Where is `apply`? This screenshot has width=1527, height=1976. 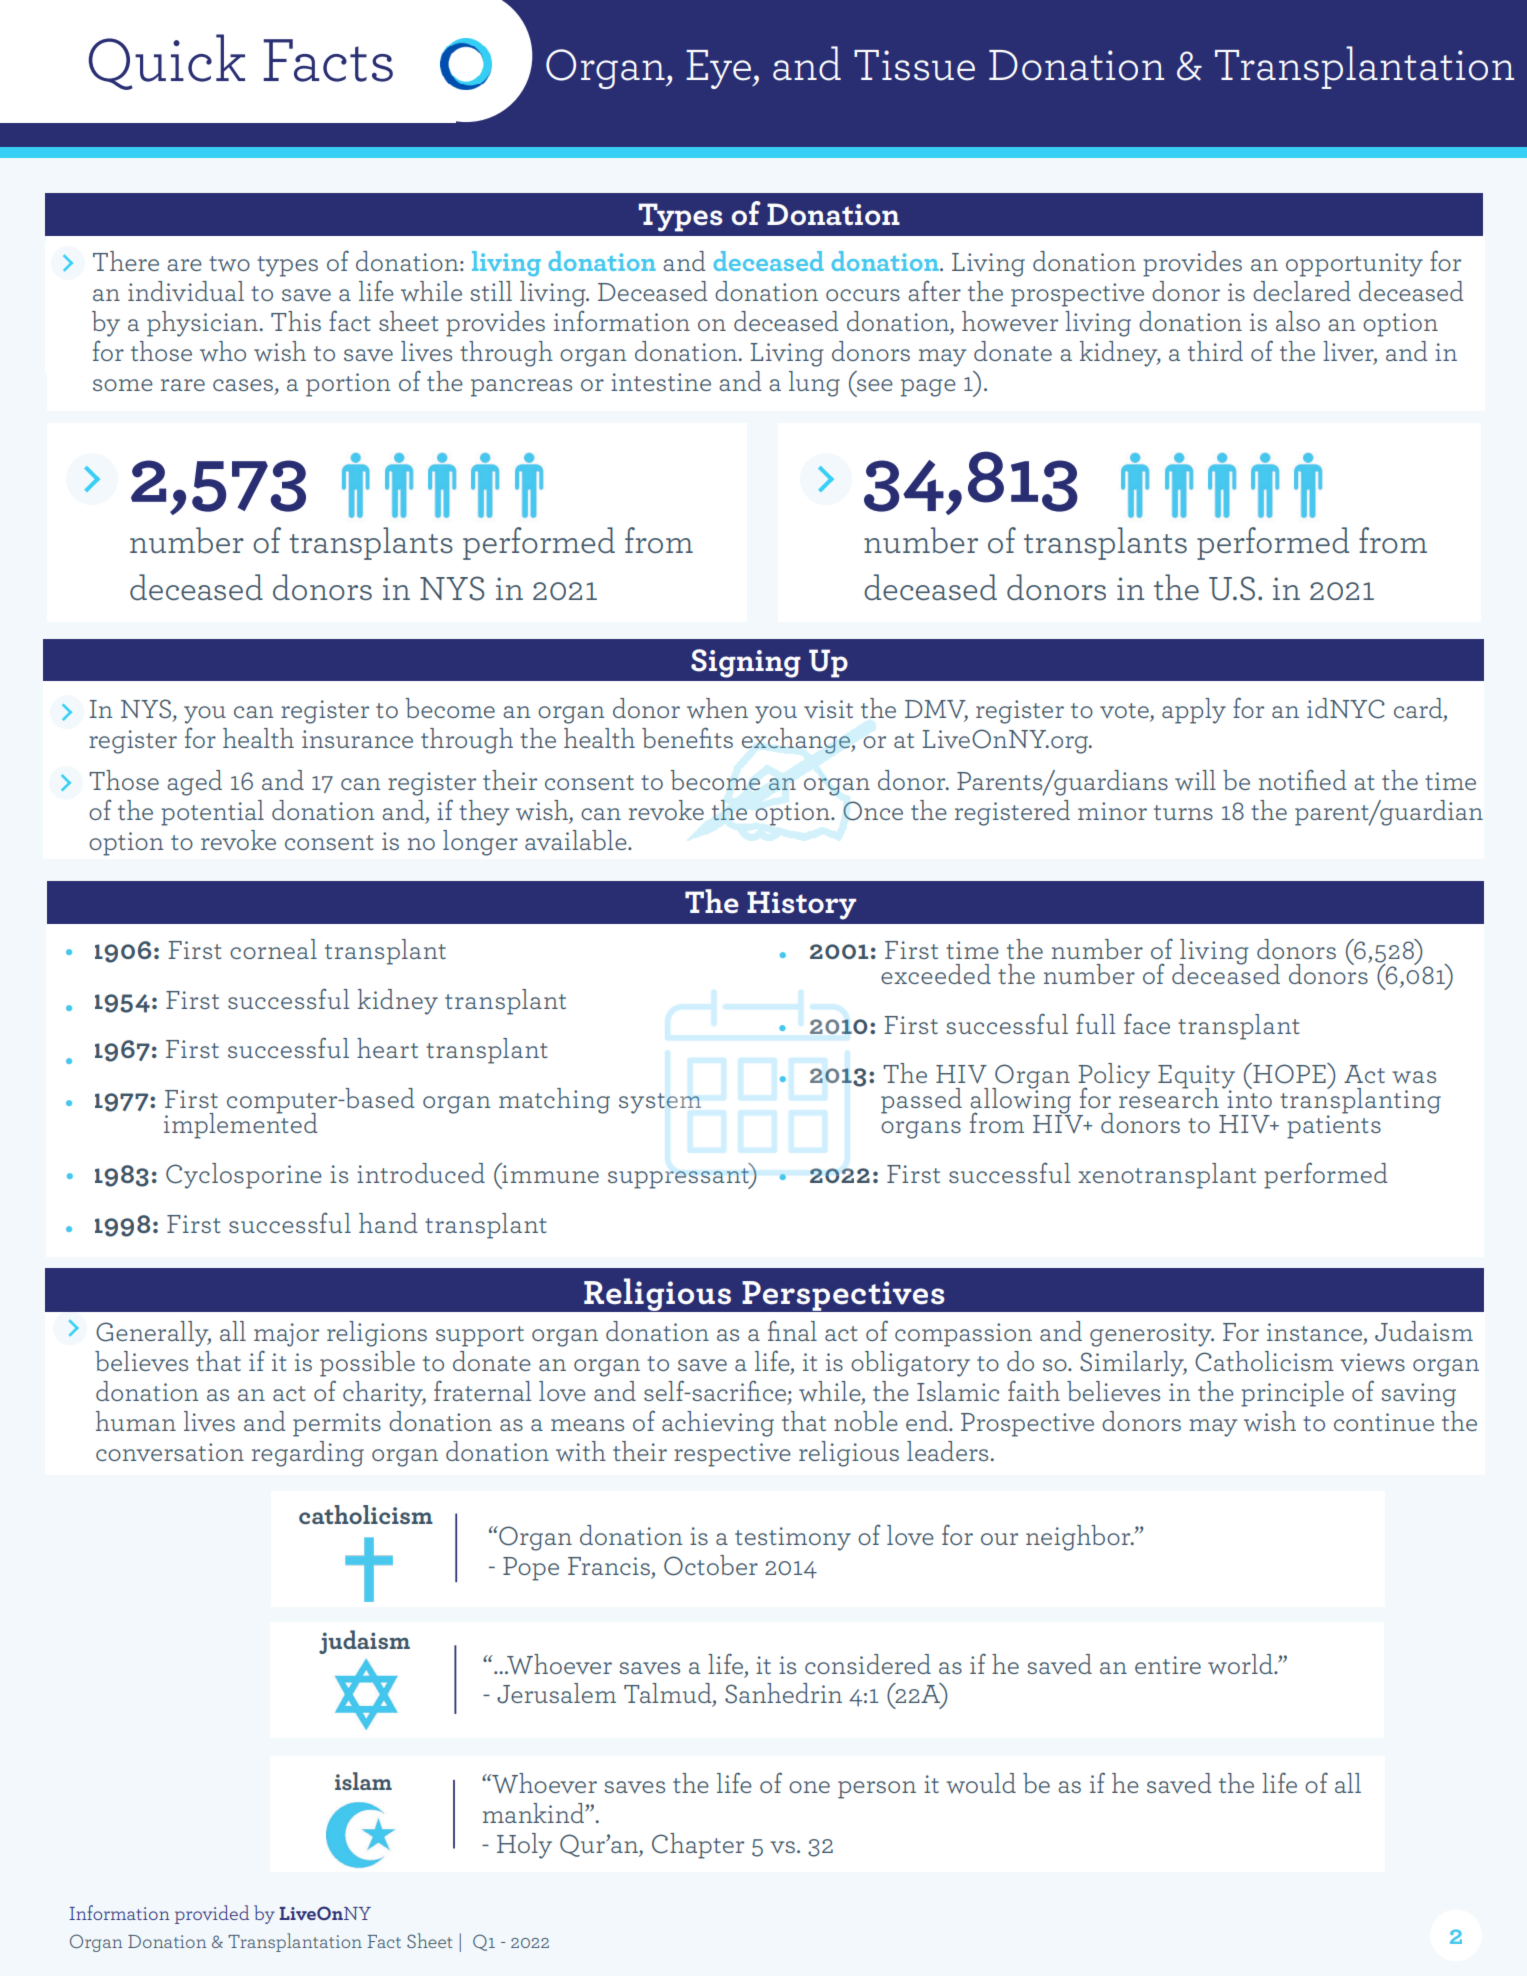
apply is located at coordinates (1194, 711).
